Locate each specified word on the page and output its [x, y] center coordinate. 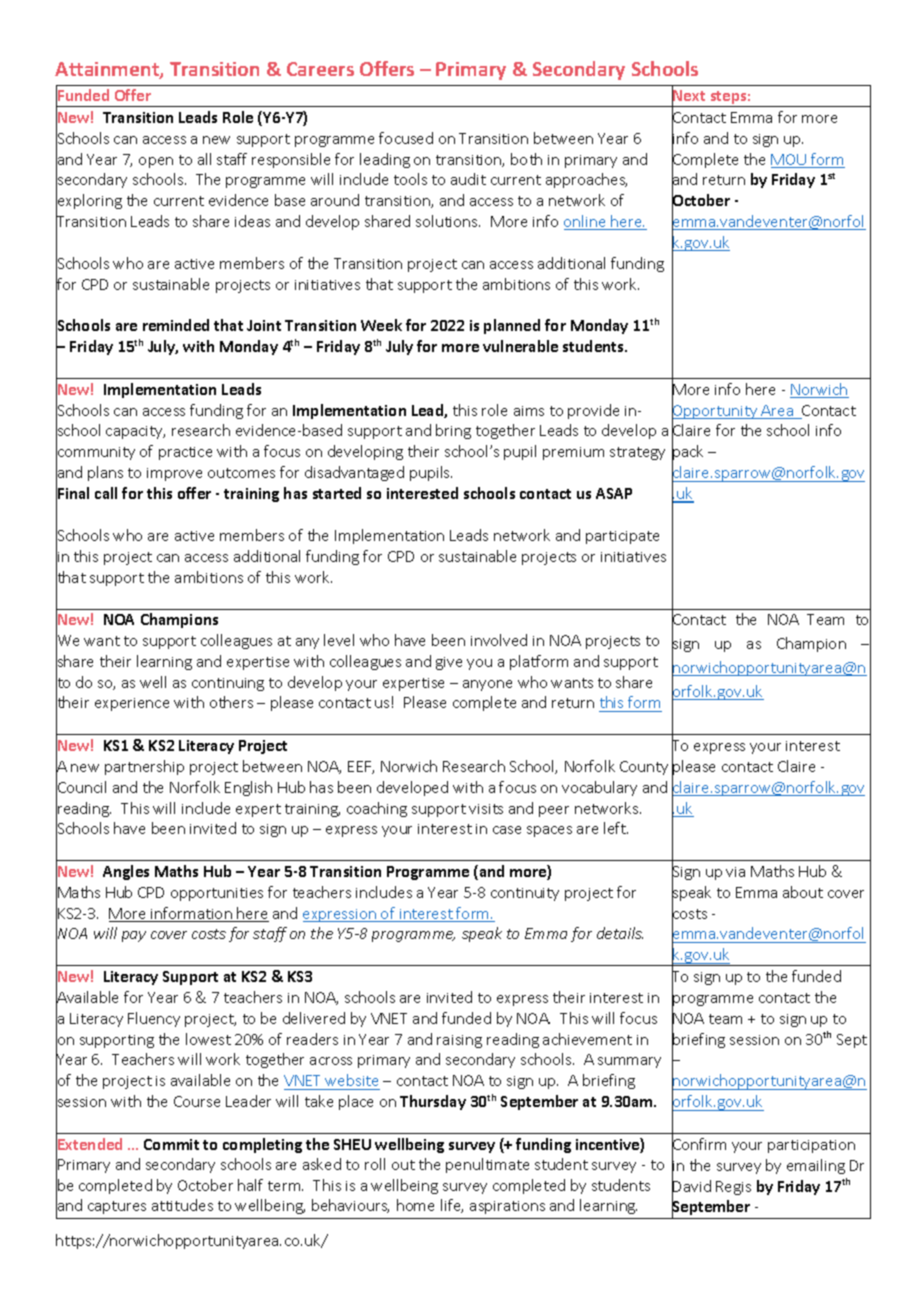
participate [622, 537]
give [449, 663]
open [156, 162]
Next [688, 96]
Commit [171, 1144]
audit [468, 179]
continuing [228, 684]
